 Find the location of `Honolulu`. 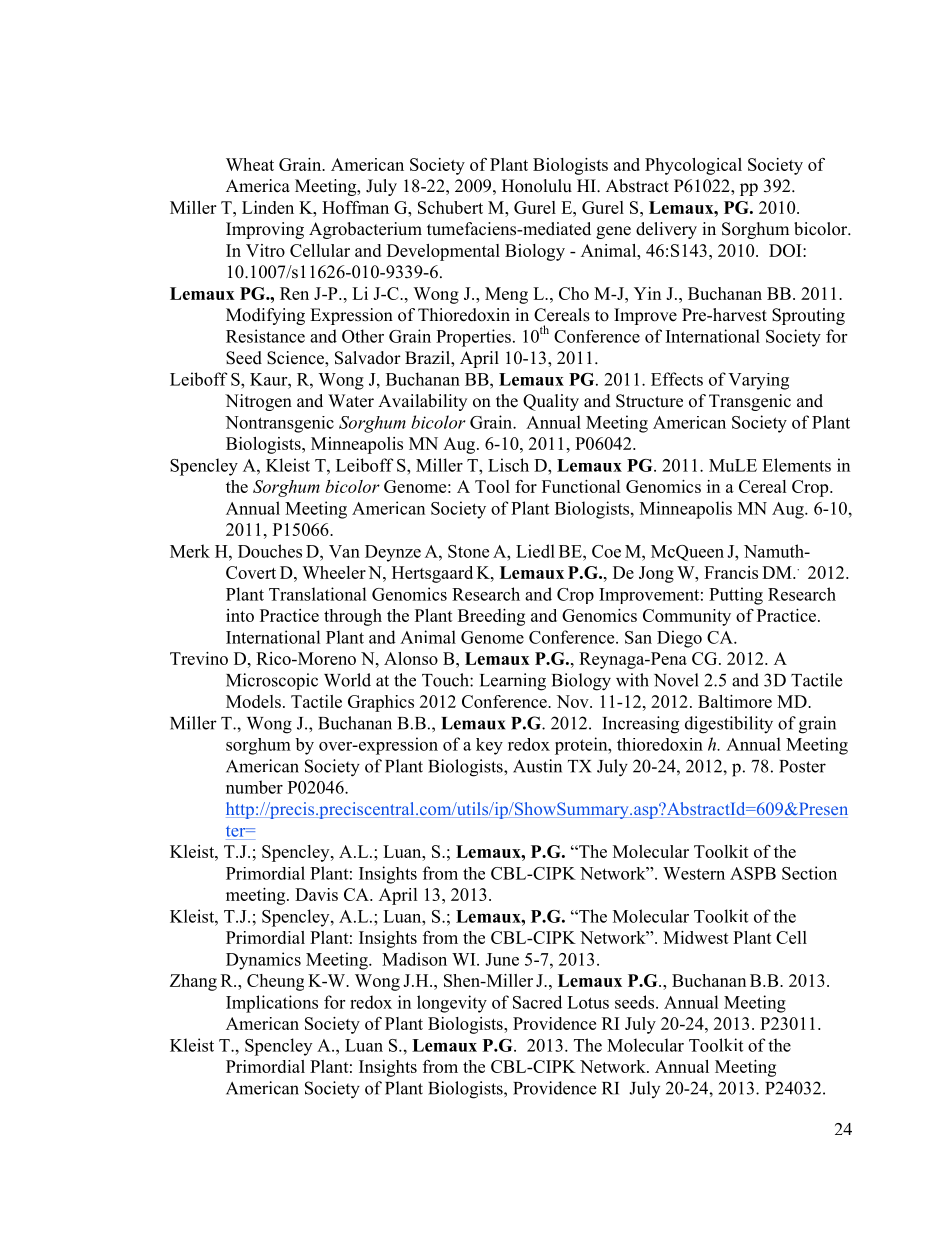

Honolulu is located at coordinates (537, 186).
